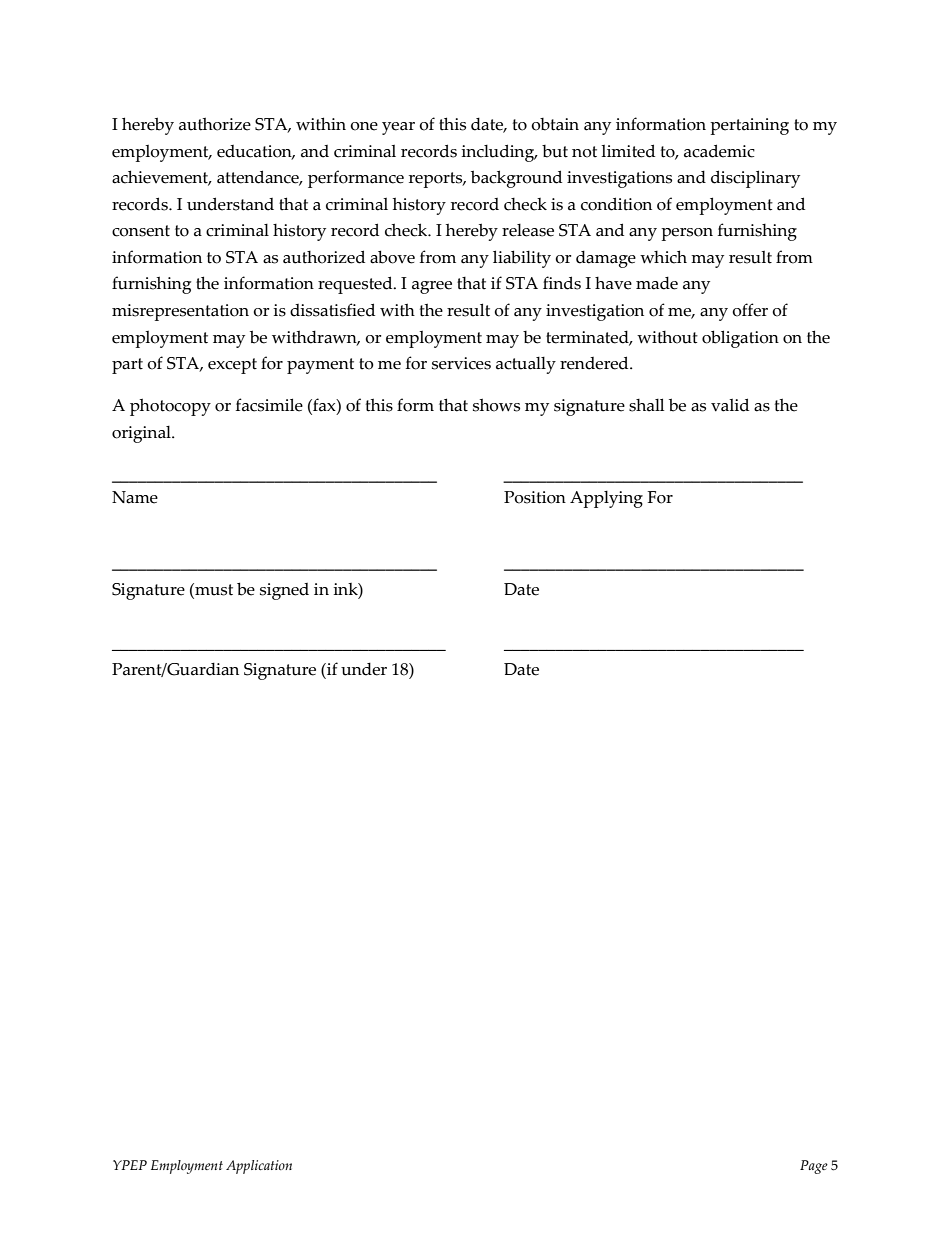 The image size is (952, 1233). I want to click on shows, so click(496, 405).
